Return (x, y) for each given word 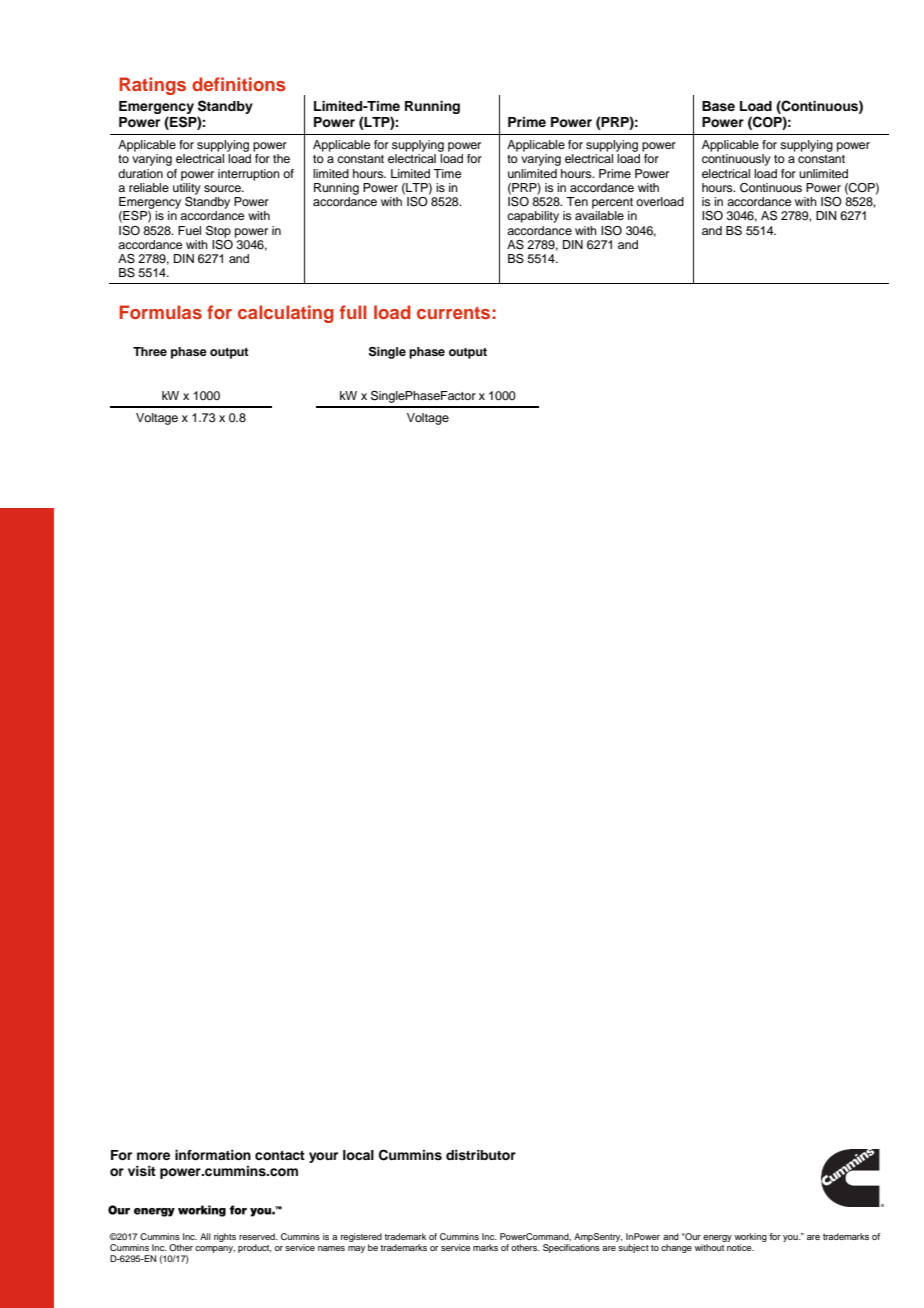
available (599, 215)
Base (718, 106)
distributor (481, 1155)
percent (612, 203)
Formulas (160, 312)
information (213, 1155)
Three (150, 351)
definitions (239, 84)
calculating (286, 314)
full (353, 312)
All (205, 1236)
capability (533, 217)
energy (717, 1240)
